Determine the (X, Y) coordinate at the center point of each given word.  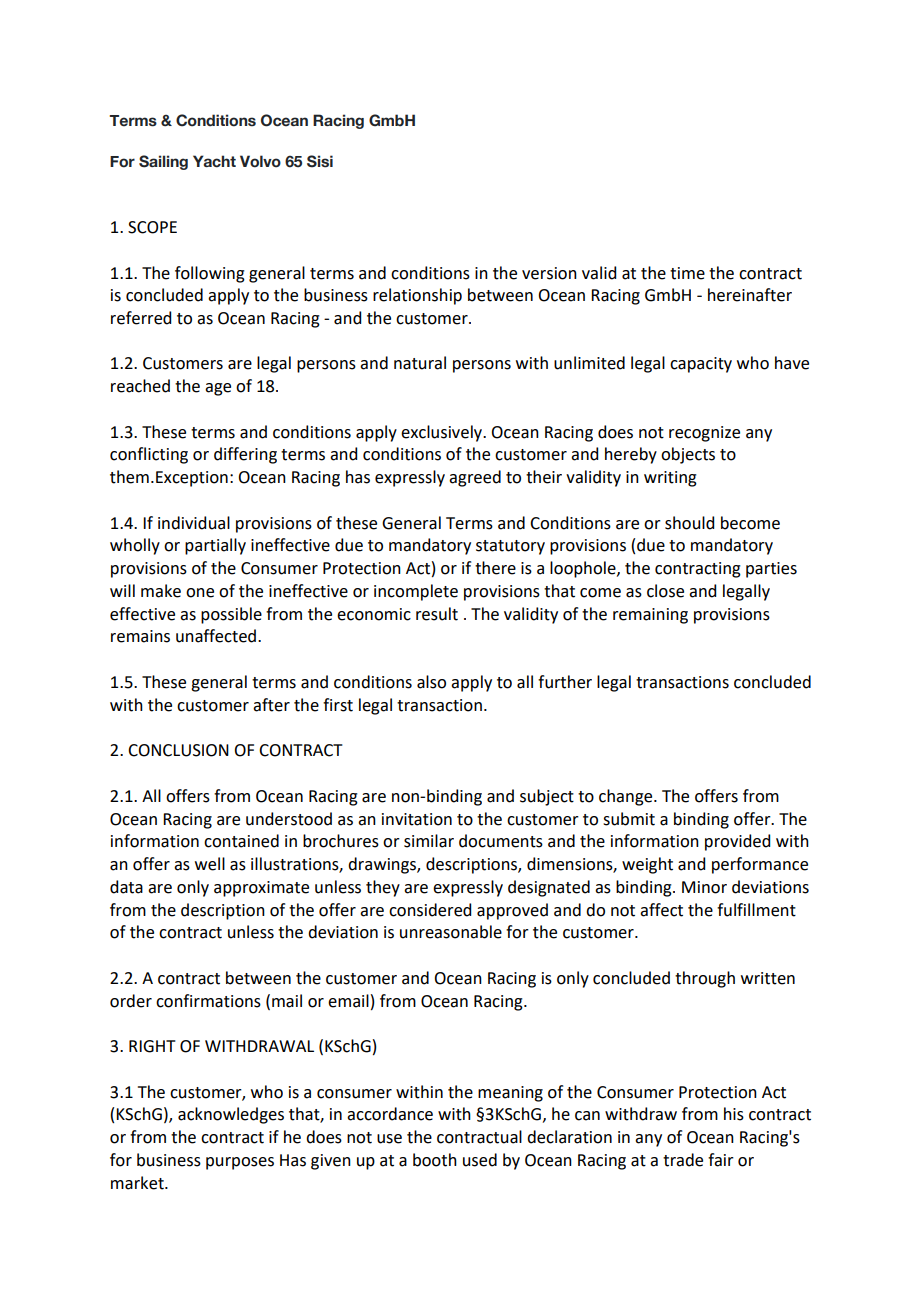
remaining (650, 616)
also (431, 682)
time (687, 273)
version (549, 273)
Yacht (214, 161)
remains (140, 636)
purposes (240, 1163)
